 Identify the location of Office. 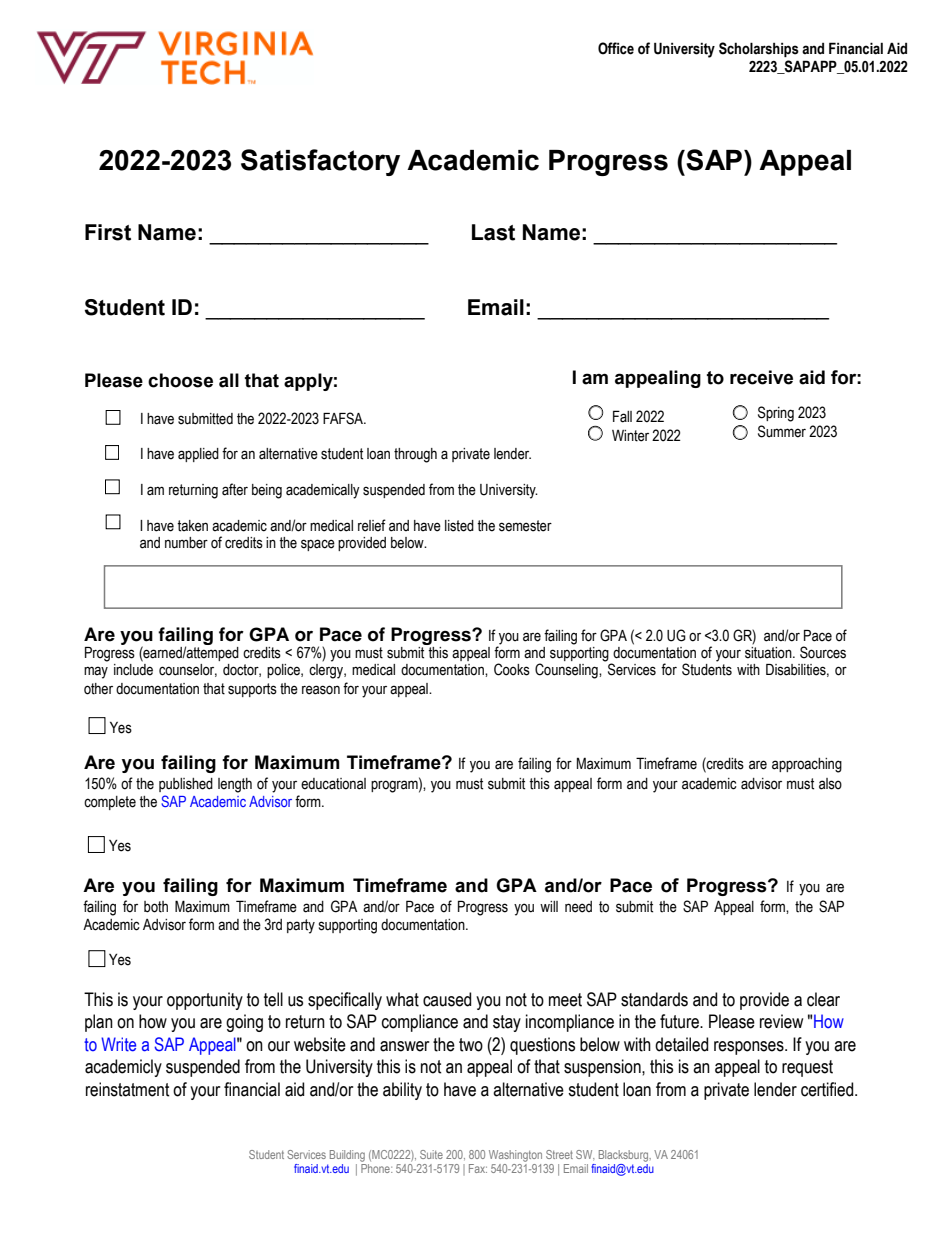
(616, 48).
